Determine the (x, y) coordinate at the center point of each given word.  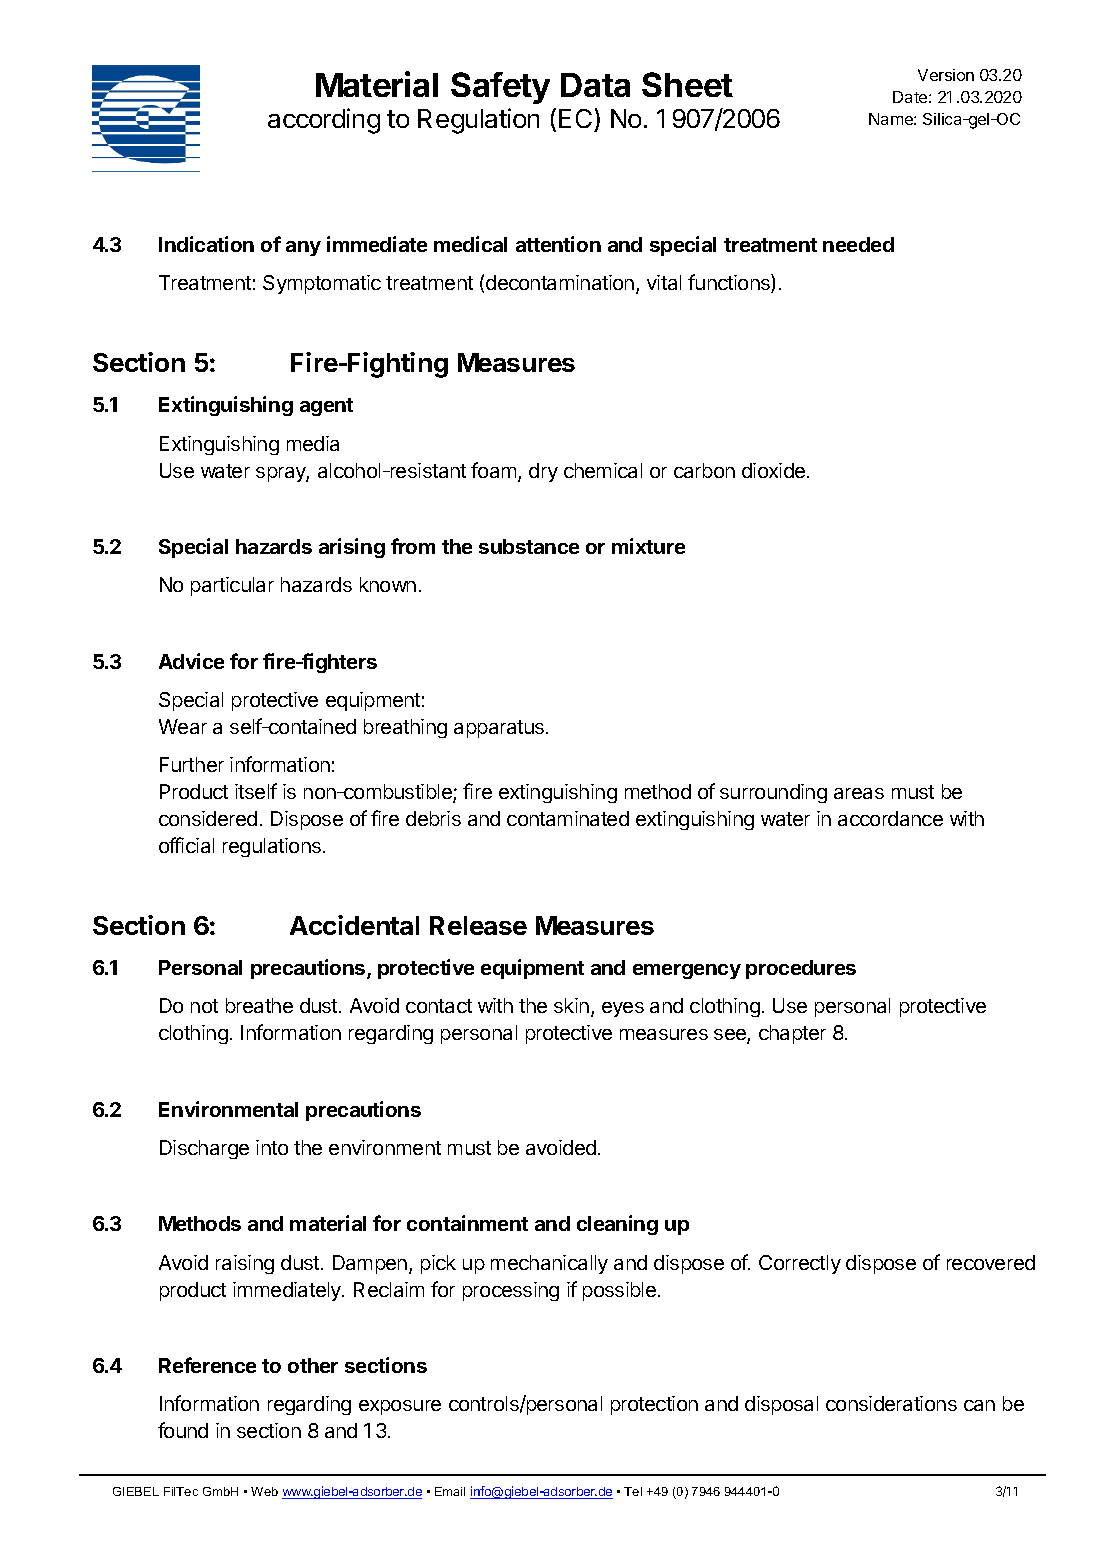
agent (326, 407)
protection (654, 1405)
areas (859, 793)
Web (264, 1491)
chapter (792, 1034)
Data (595, 85)
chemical (603, 470)
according (324, 121)
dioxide (775, 470)
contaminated (568, 818)
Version (946, 75)
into (272, 1147)
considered (208, 818)
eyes (623, 1009)
